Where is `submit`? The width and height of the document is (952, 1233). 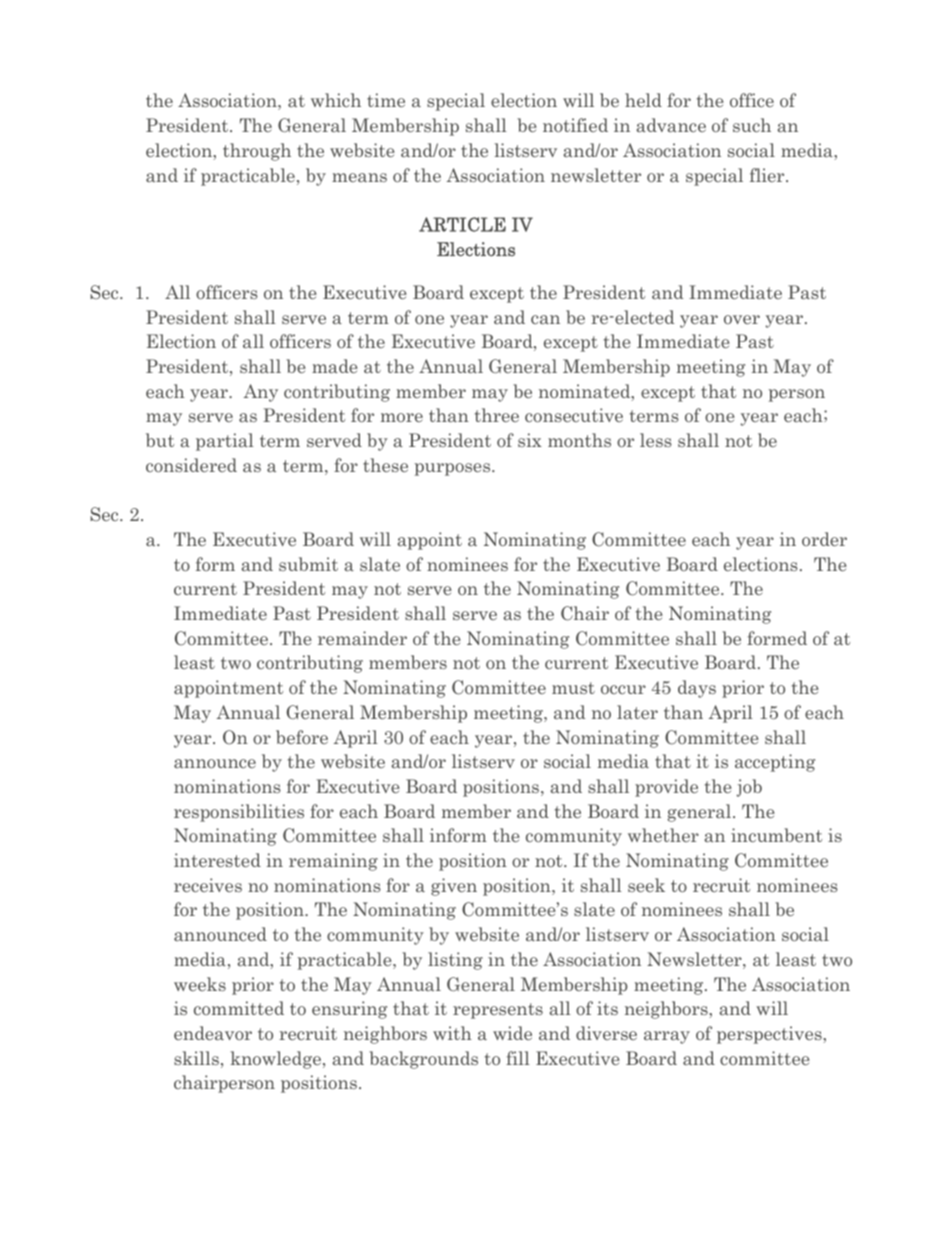 submit is located at coordinates (308, 564).
